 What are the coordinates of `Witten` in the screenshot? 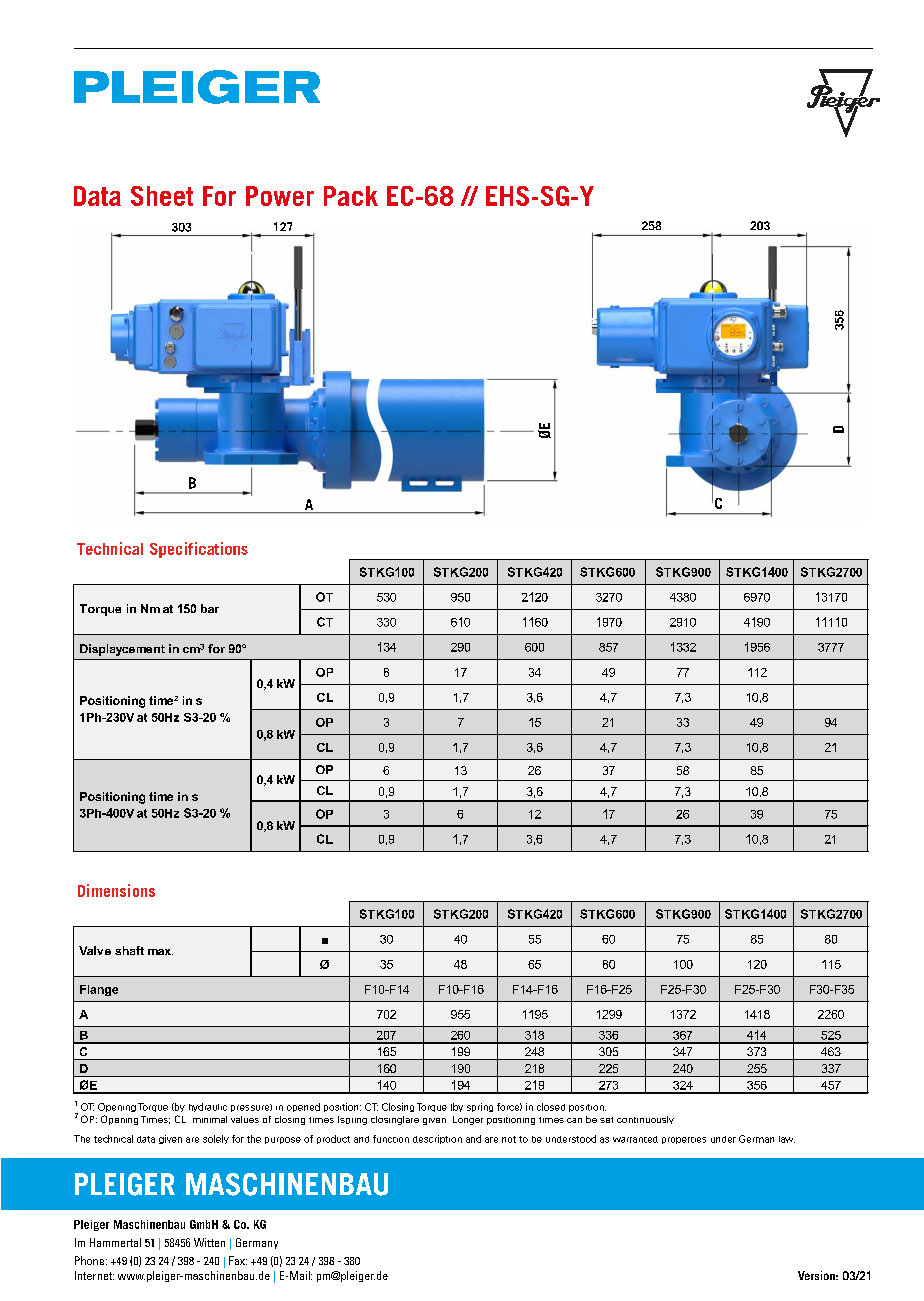 It's located at (209, 1242).
